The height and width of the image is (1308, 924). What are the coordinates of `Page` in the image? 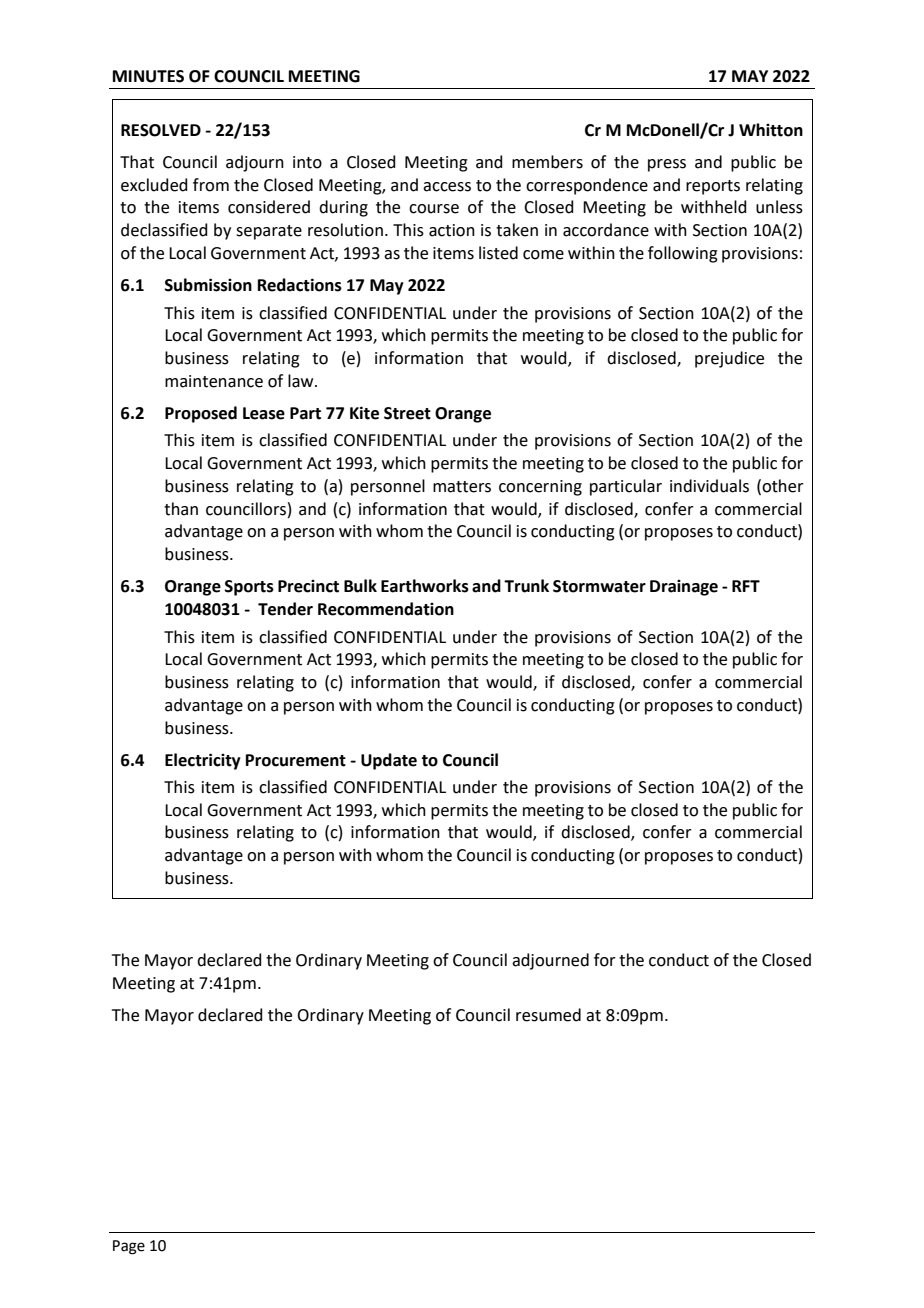 It's located at (129, 1247).
